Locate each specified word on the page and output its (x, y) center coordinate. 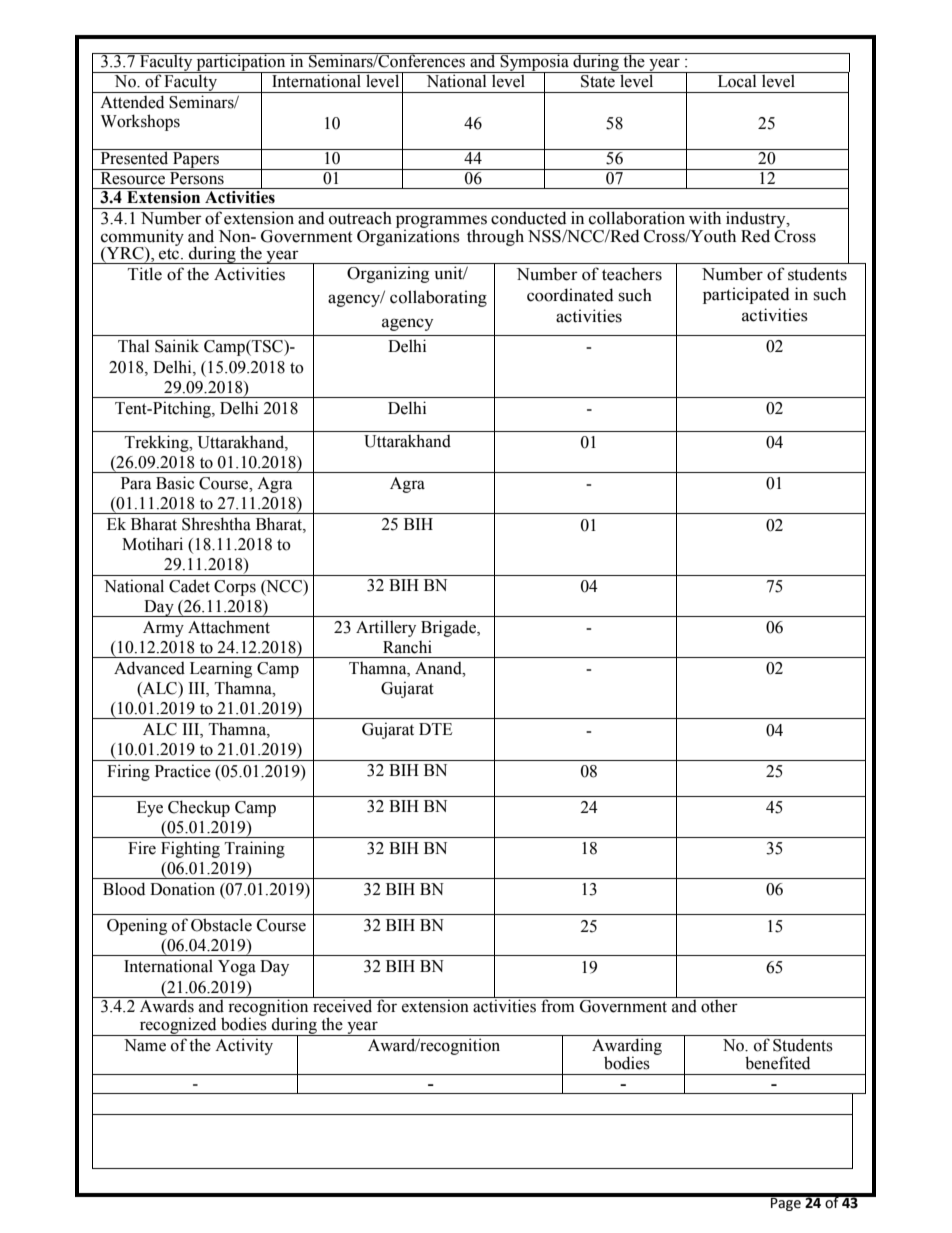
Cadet (189, 586)
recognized (178, 1026)
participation (241, 63)
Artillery (386, 628)
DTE (436, 729)
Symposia (534, 63)
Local (737, 80)
